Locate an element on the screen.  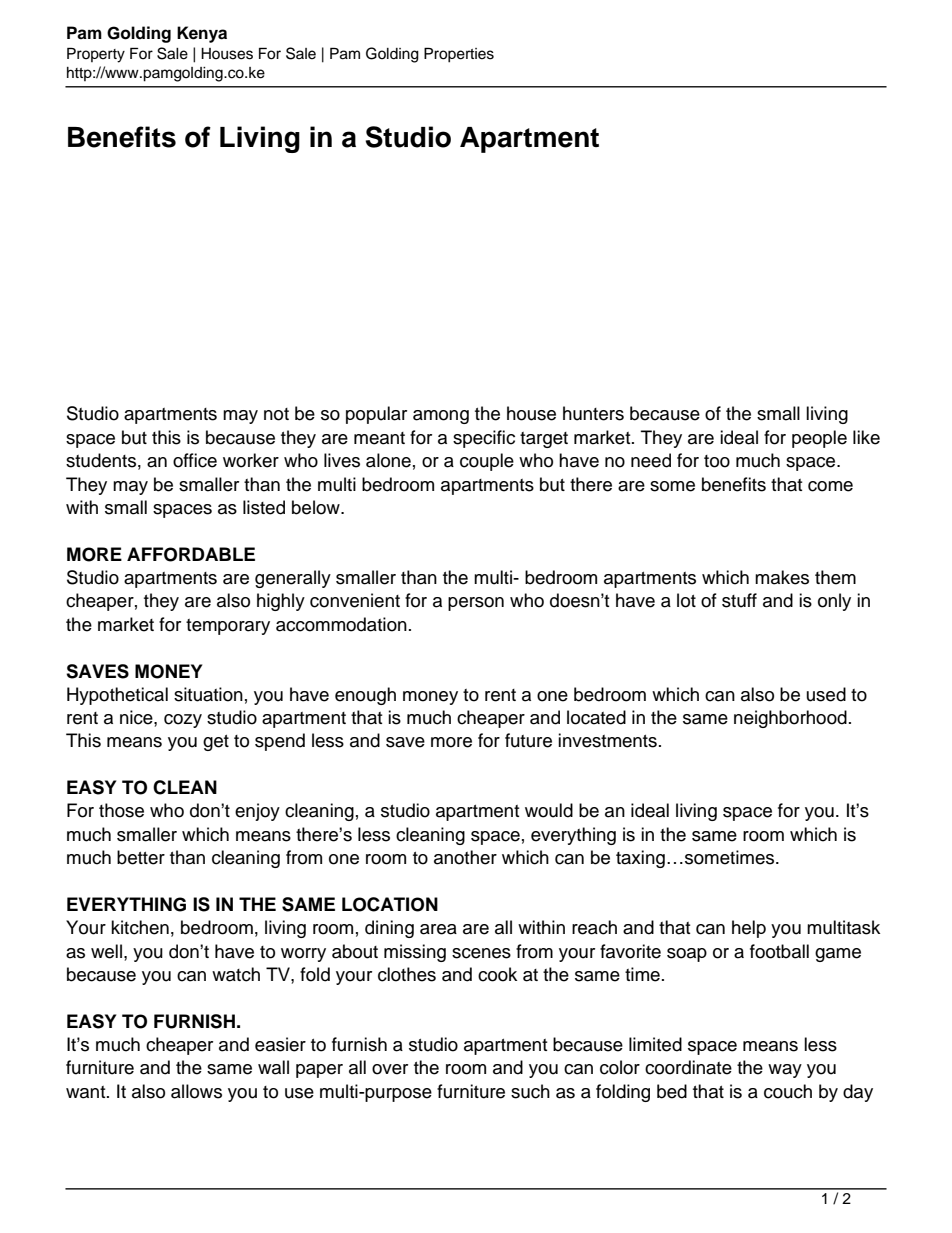
Properties is located at coordinates (459, 55).
